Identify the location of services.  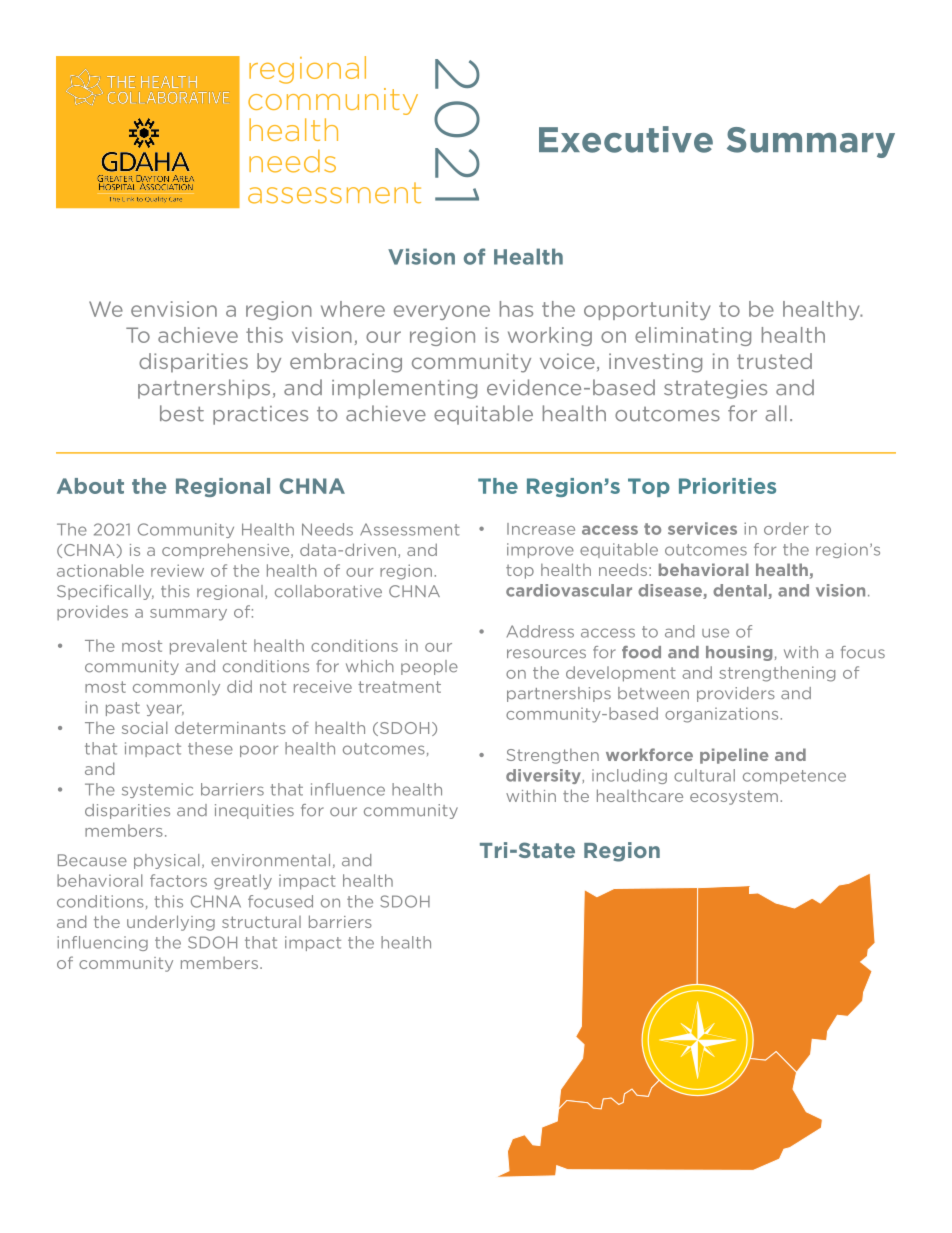
(702, 528).
